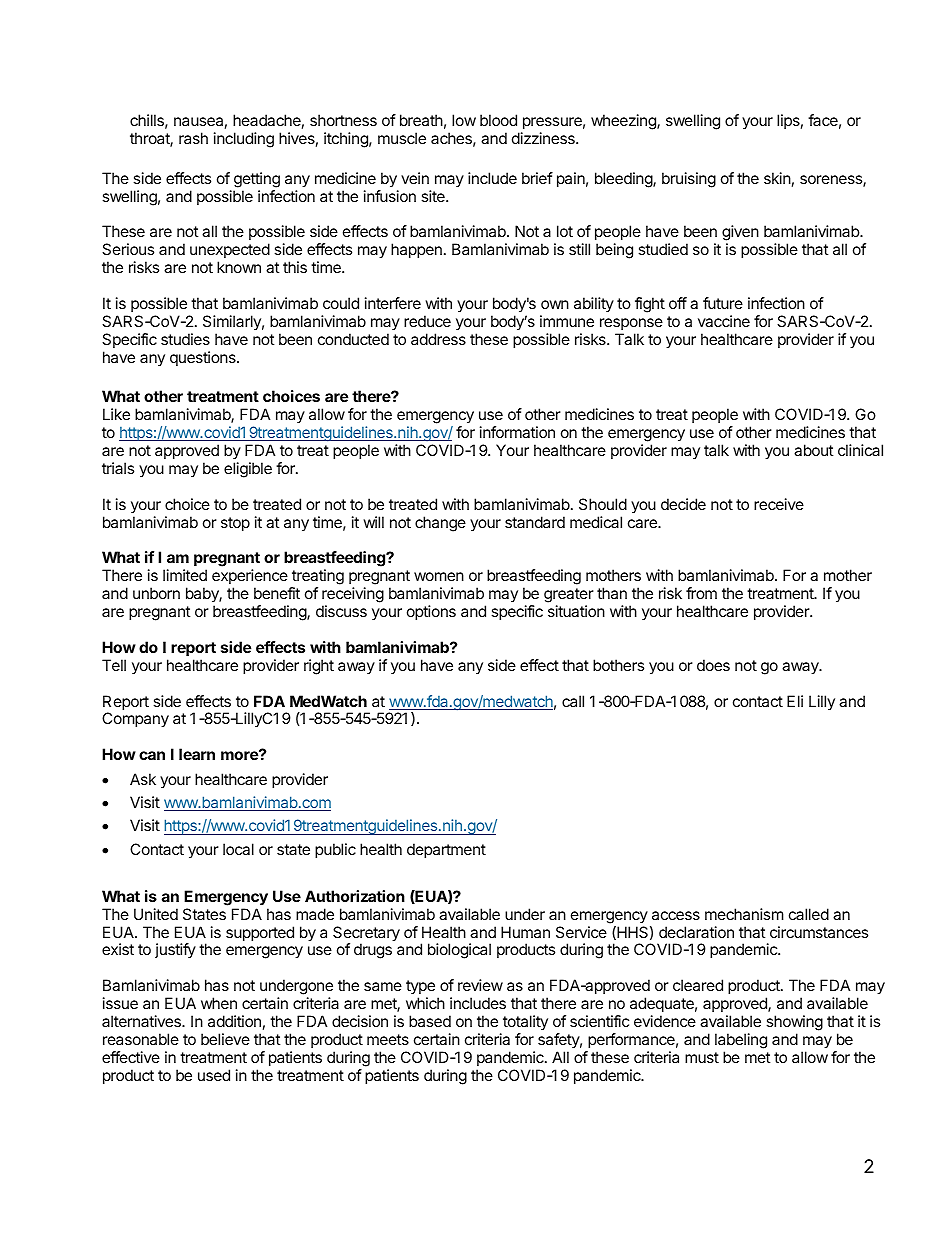 The image size is (952, 1233). I want to click on labeling, so click(741, 1041).
